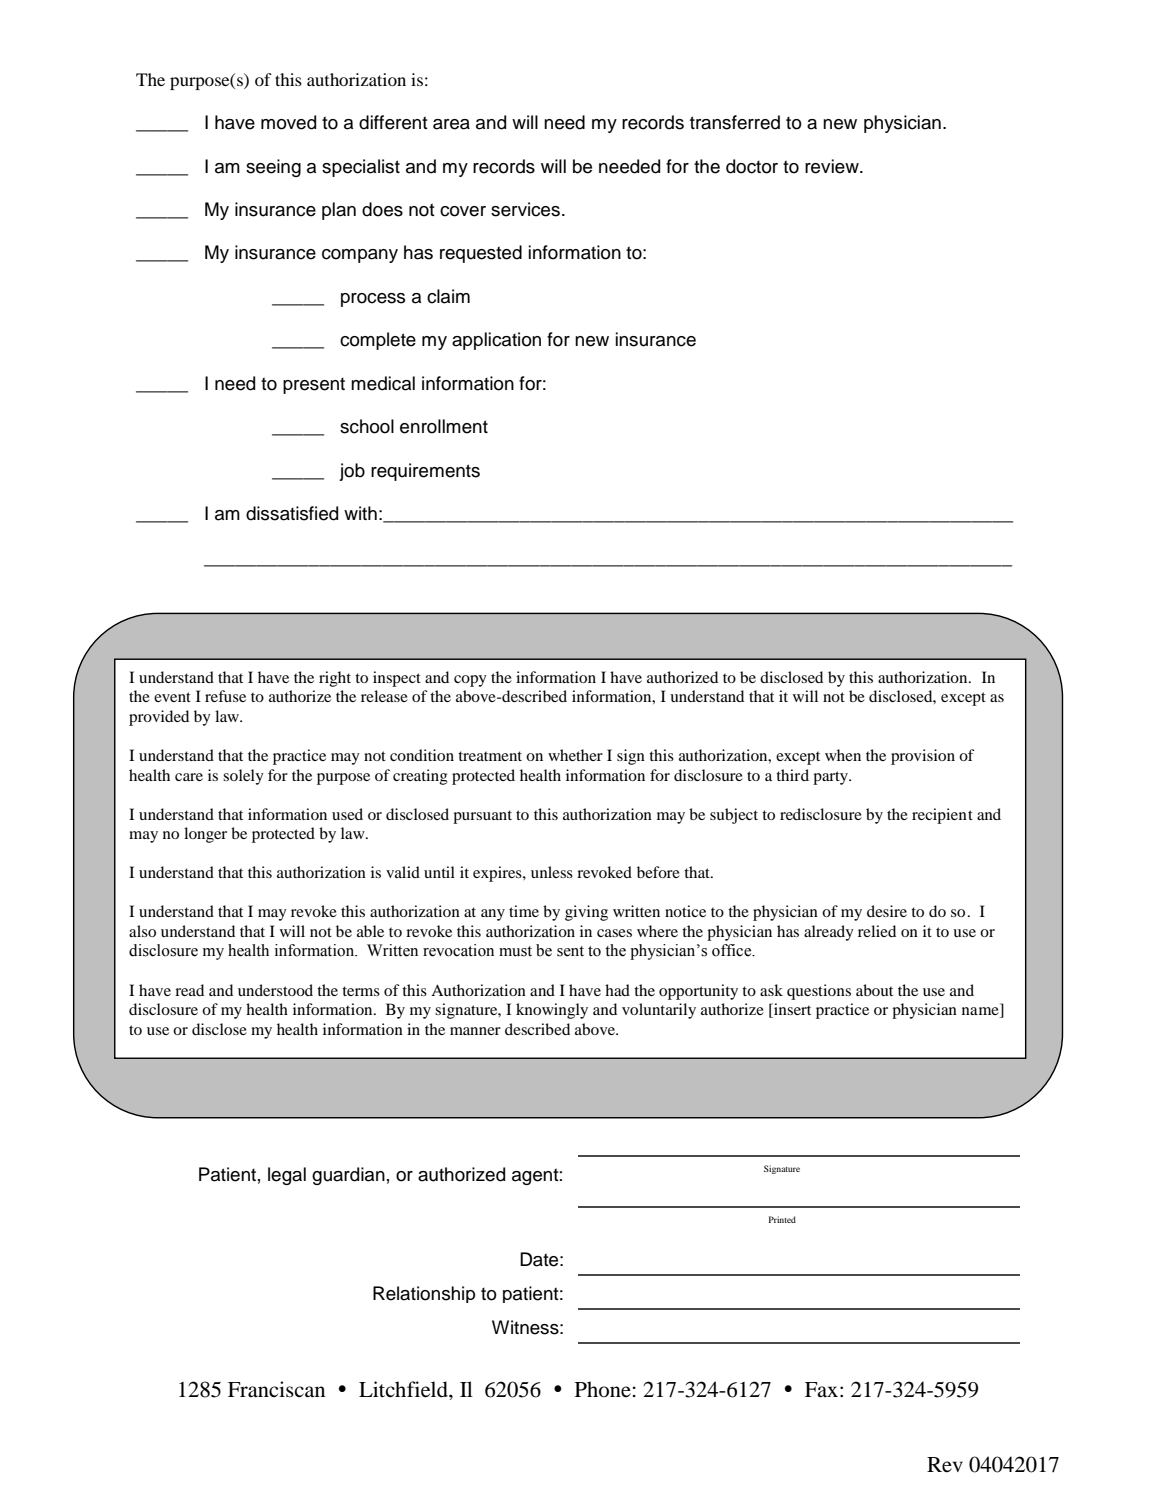 This image has height=1496, width=1156. I want to click on Franciscan, so click(276, 1389).
